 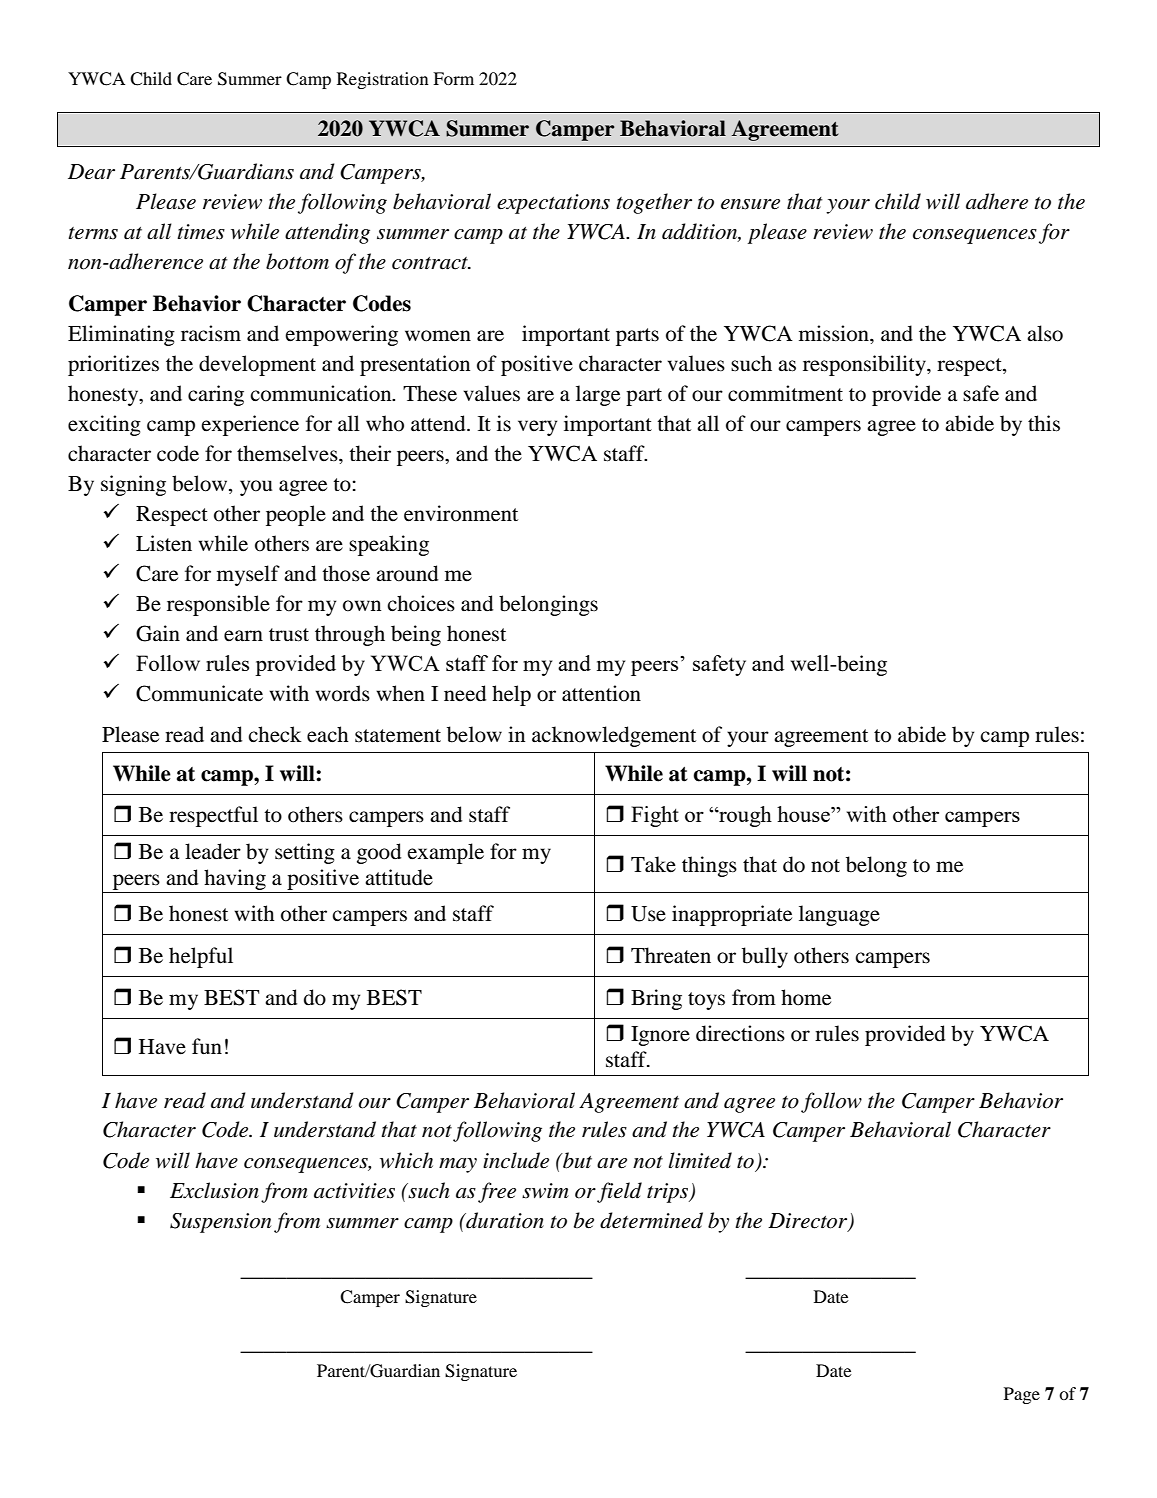 What do you see at coordinates (91, 172) in the screenshot?
I see `Dear` at bounding box center [91, 172].
